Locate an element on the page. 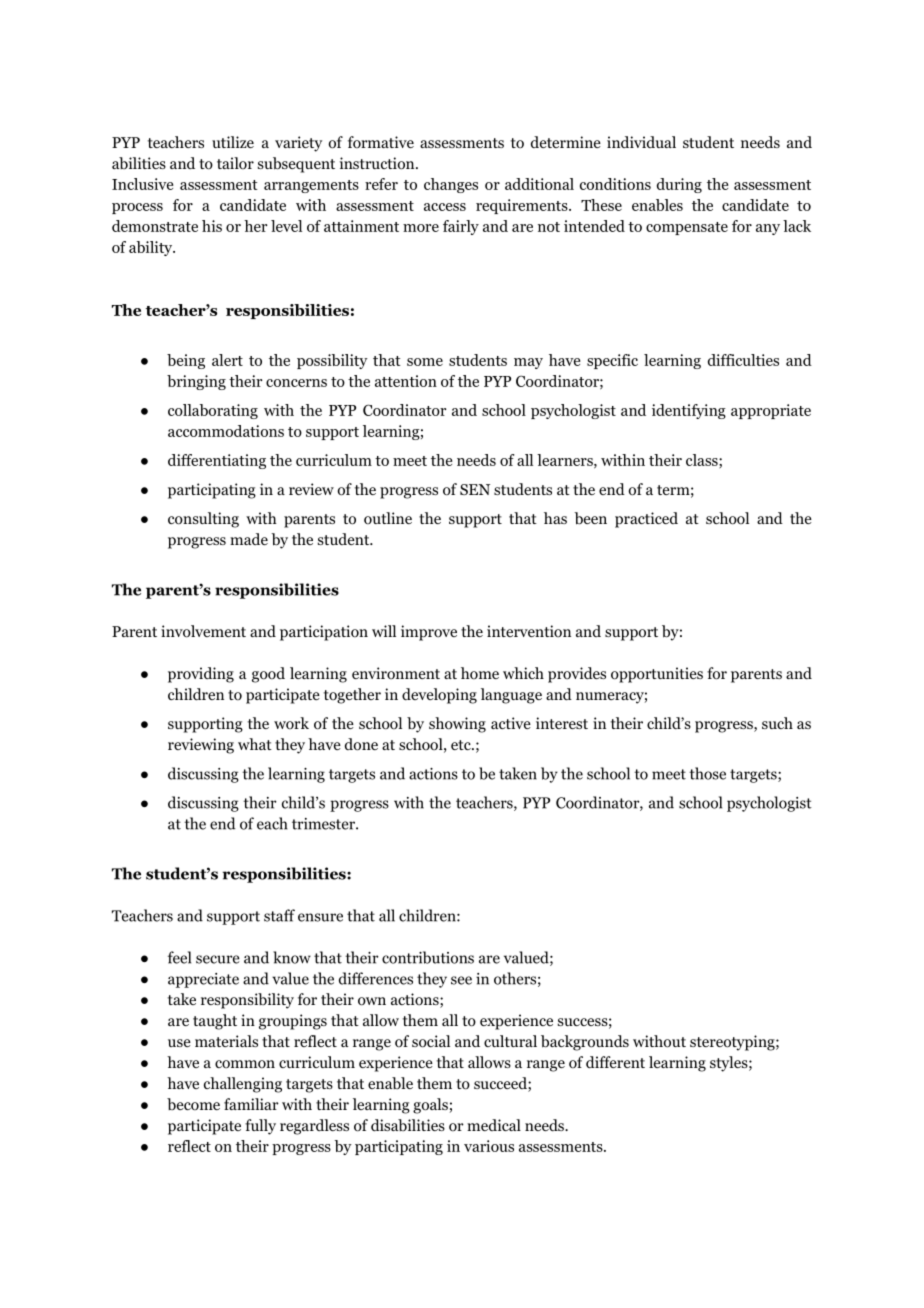 This document has width=924, height=1308. during is located at coordinates (679, 185).
